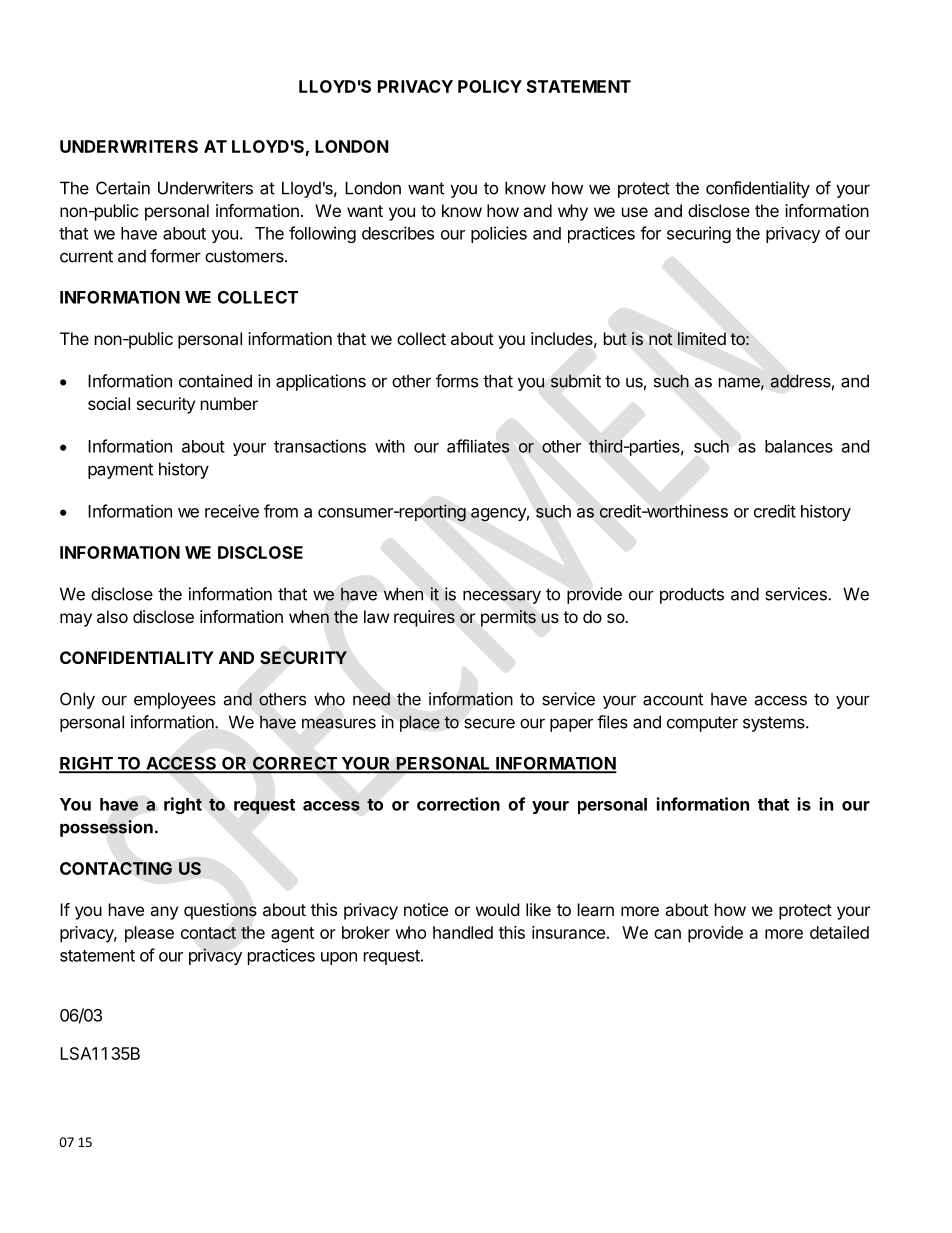 Image resolution: width=952 pixels, height=1233 pixels. What do you see at coordinates (635, 212) in the document?
I see `use` at bounding box center [635, 212].
